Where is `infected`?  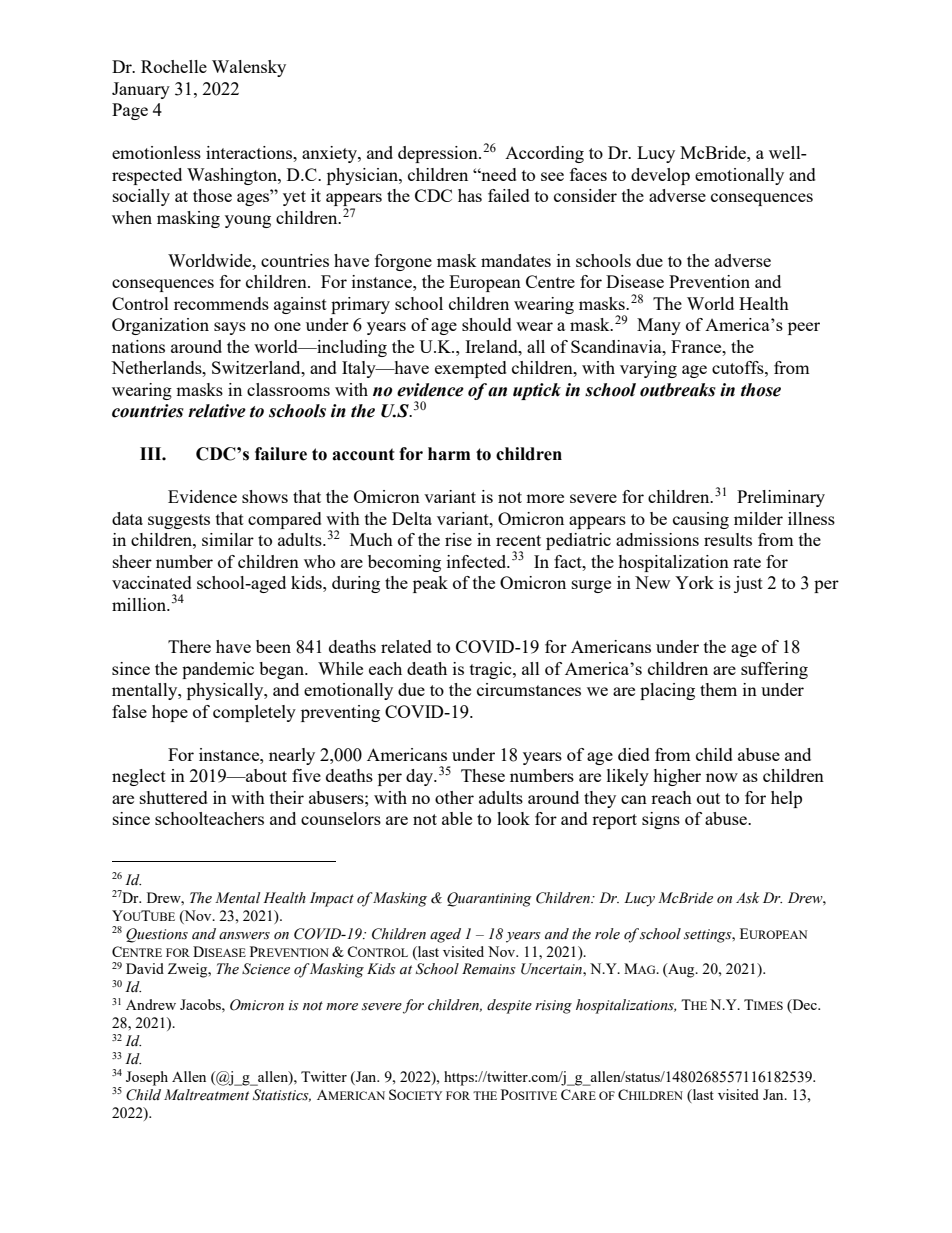 infected is located at coordinates (478, 561).
